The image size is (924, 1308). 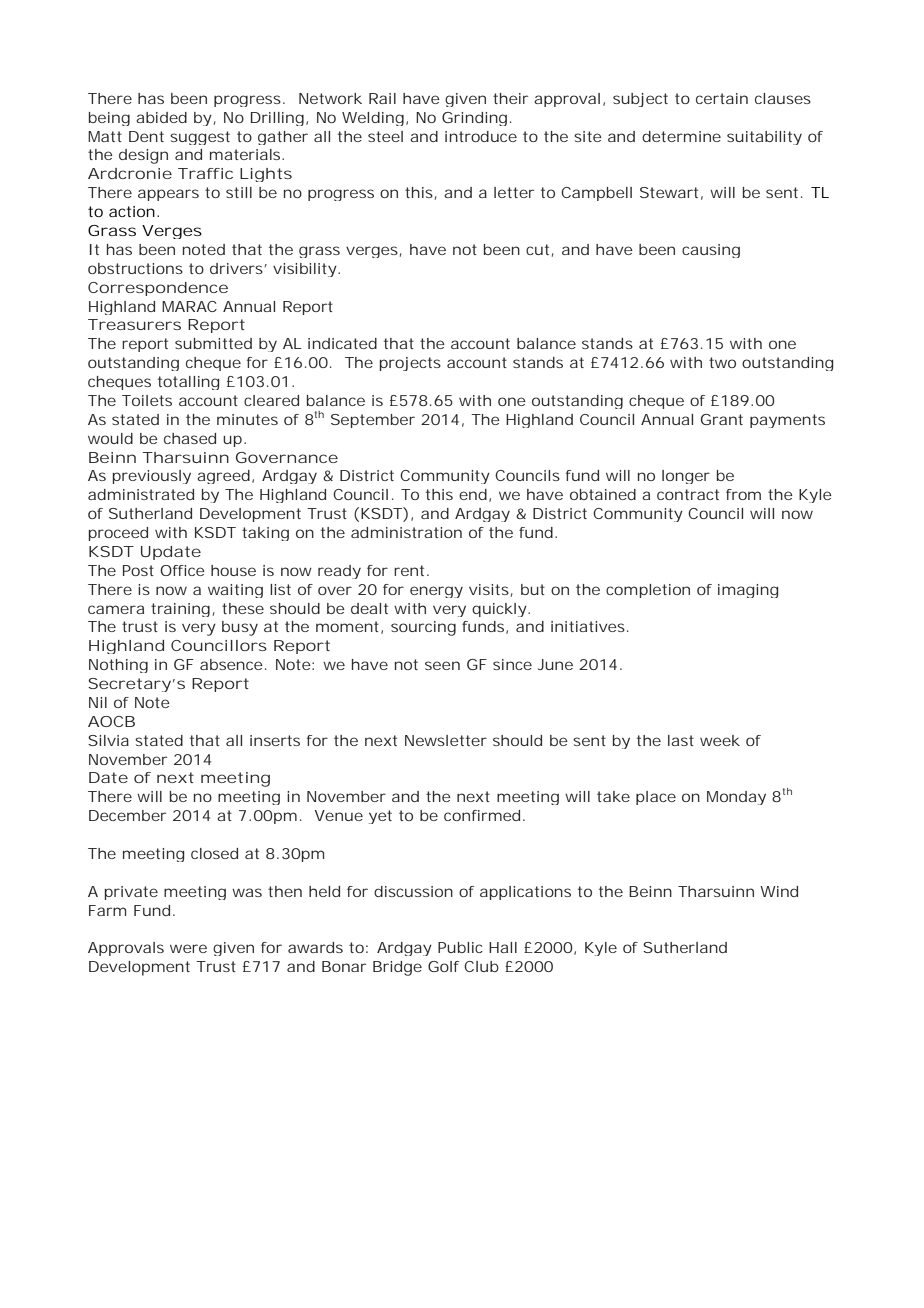 I want to click on were, so click(x=188, y=948).
